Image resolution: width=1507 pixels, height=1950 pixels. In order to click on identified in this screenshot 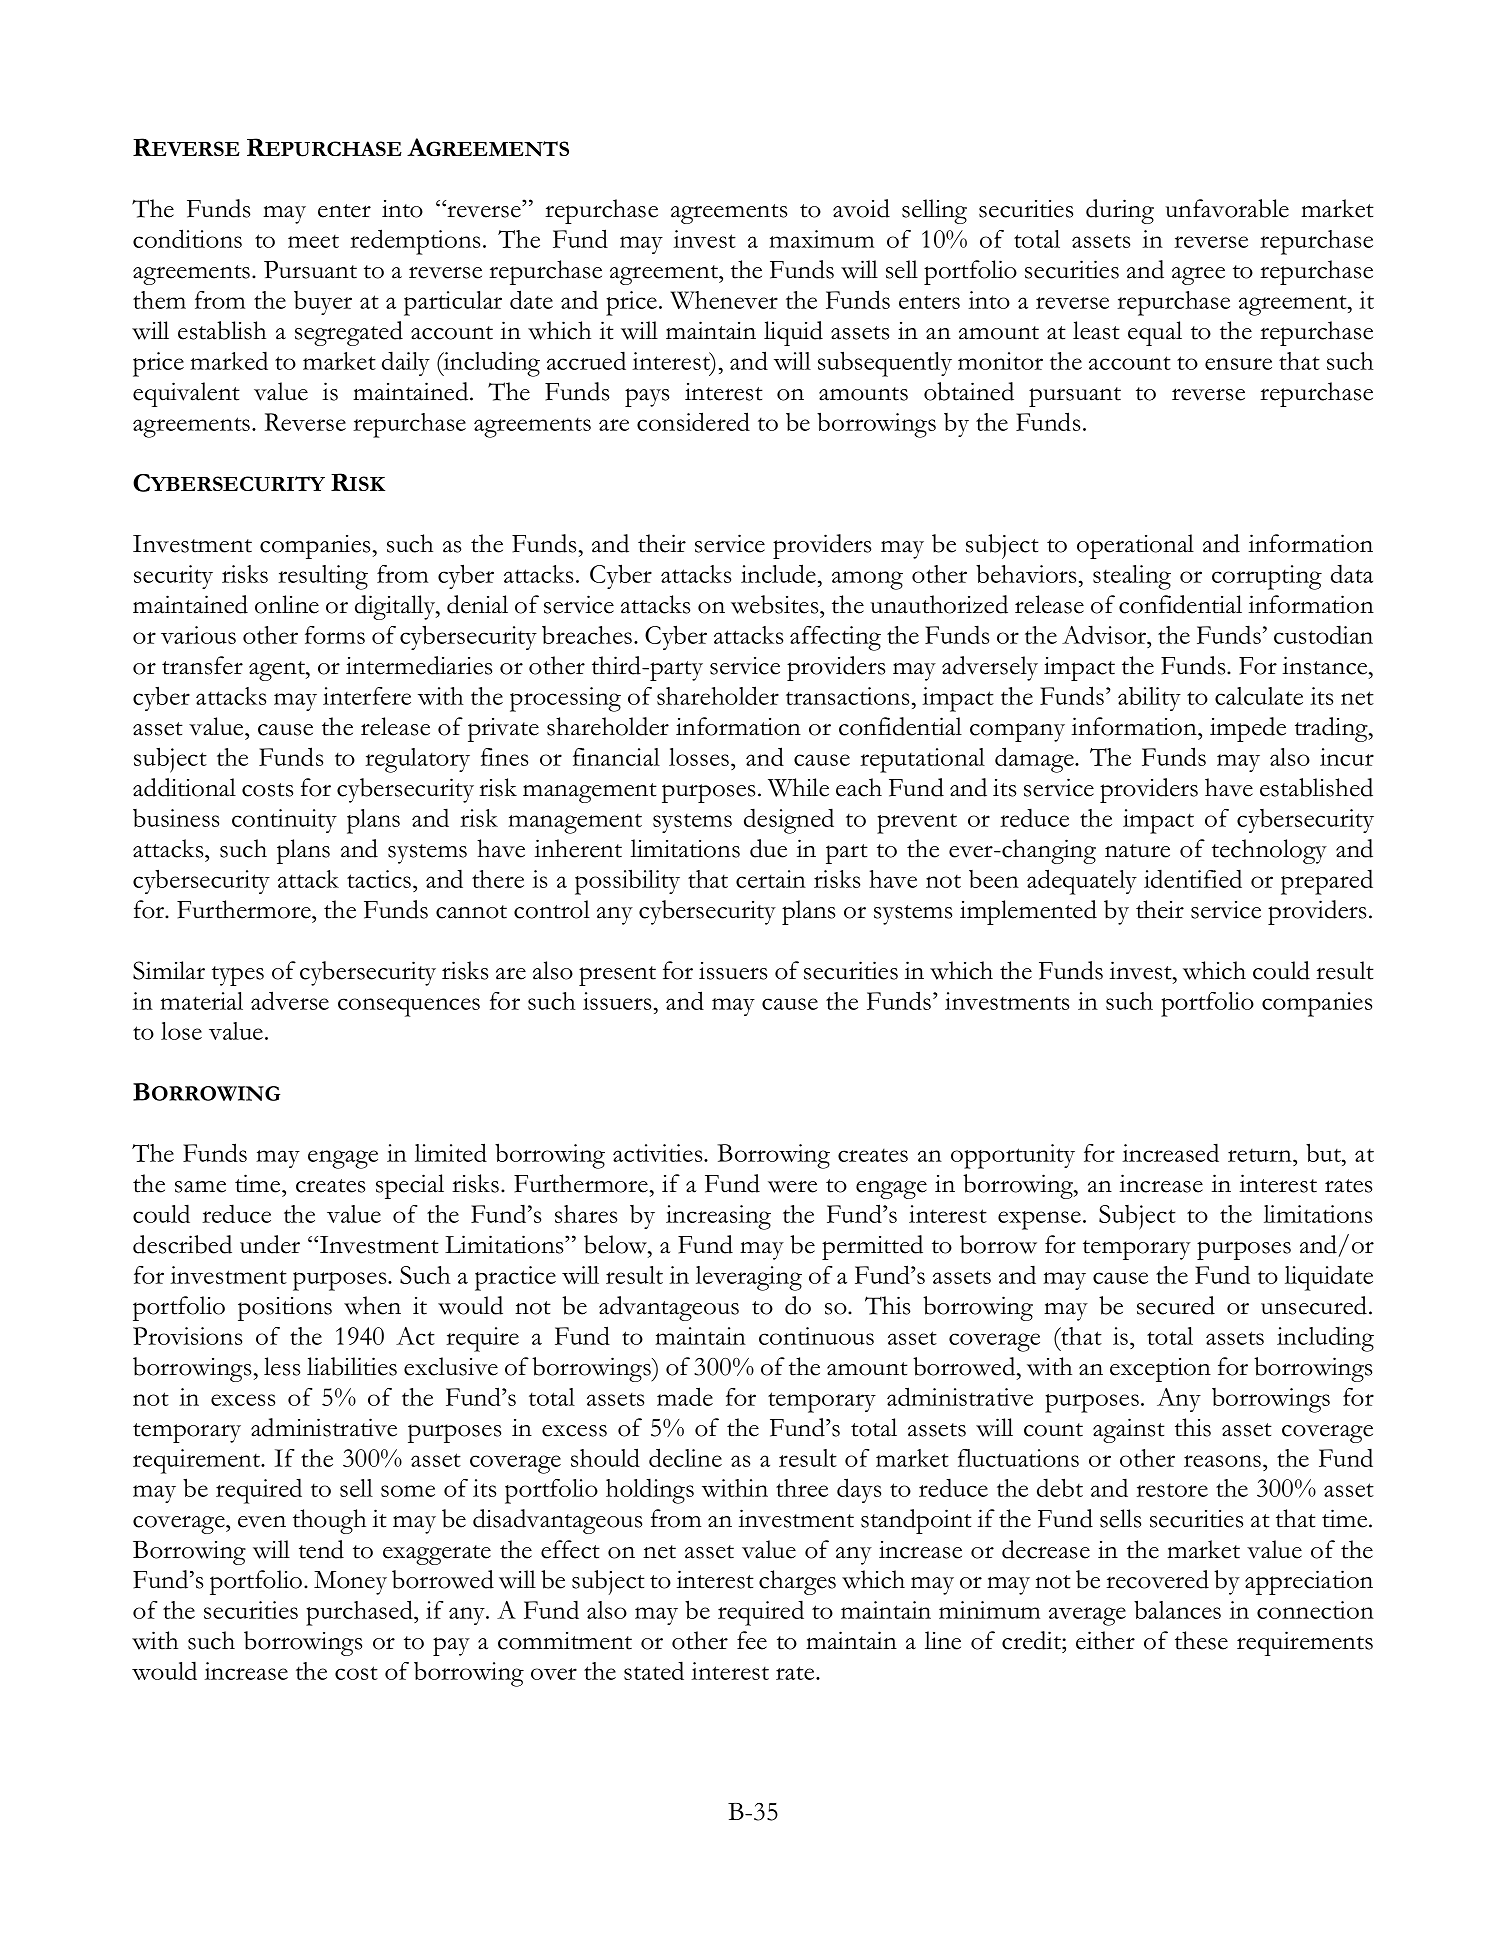, I will do `click(1193, 878)`.
